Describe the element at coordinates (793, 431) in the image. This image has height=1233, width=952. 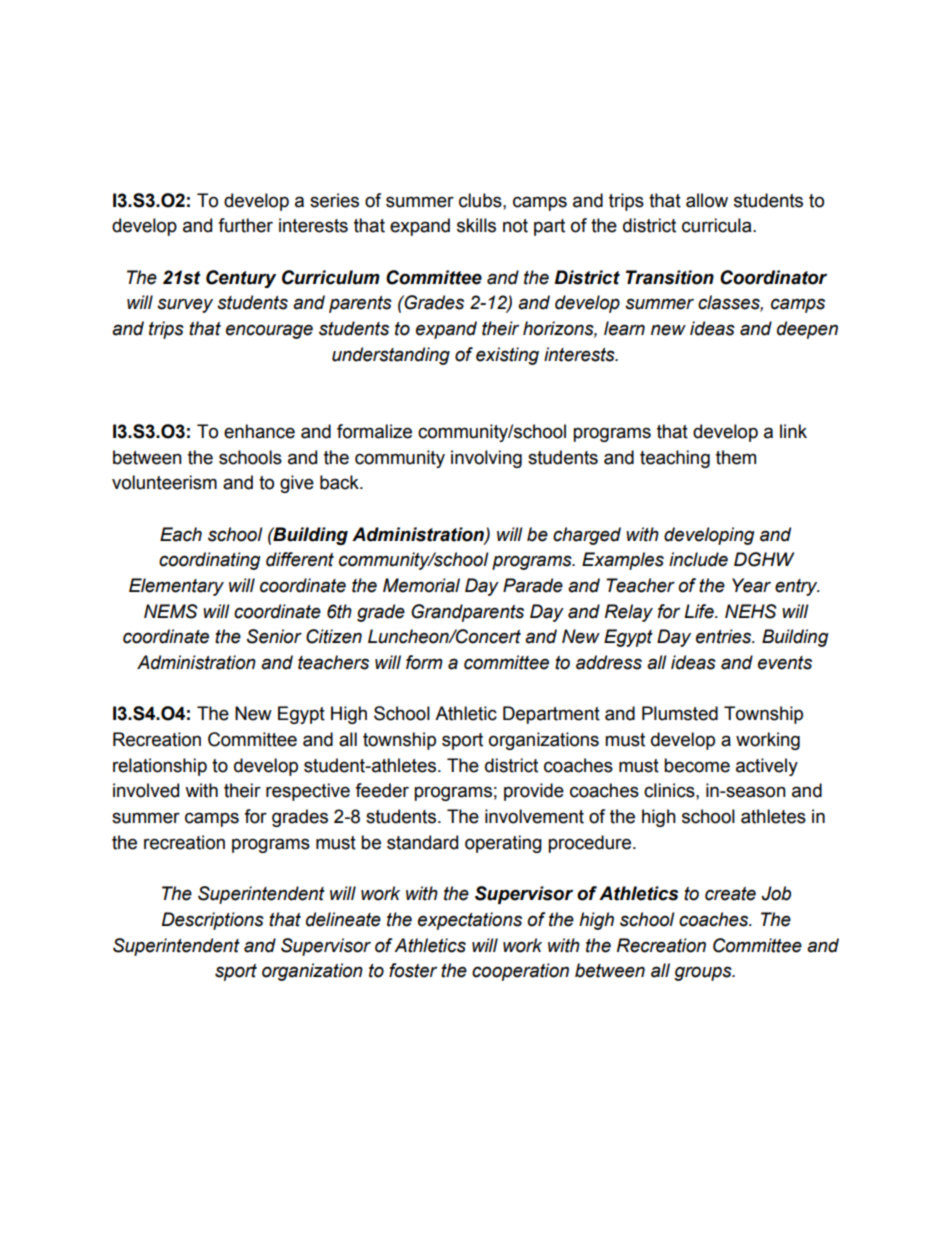
I see `link` at that location.
